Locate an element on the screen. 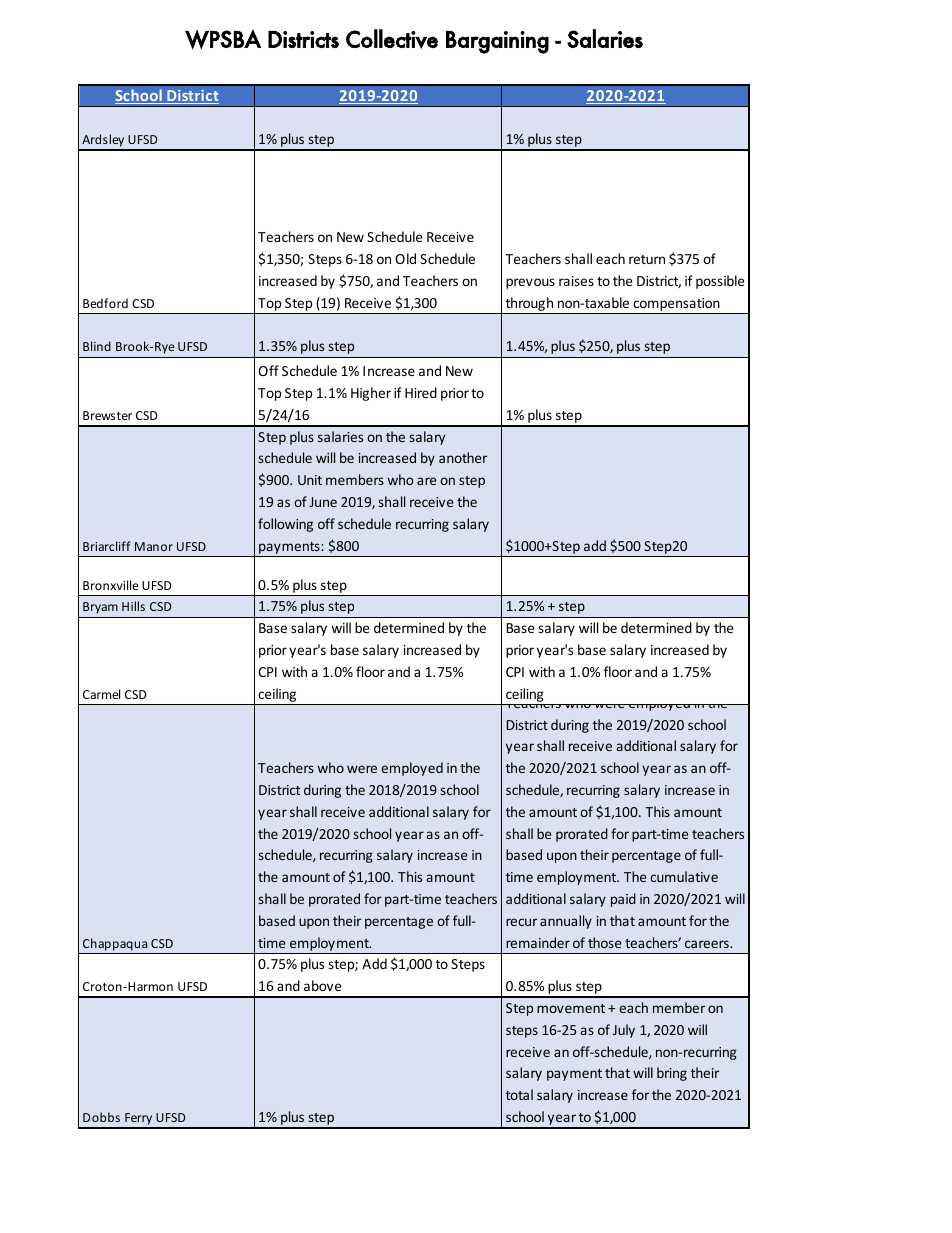 The height and width of the screenshot is (1233, 952). Dobbs is located at coordinates (101, 1117).
